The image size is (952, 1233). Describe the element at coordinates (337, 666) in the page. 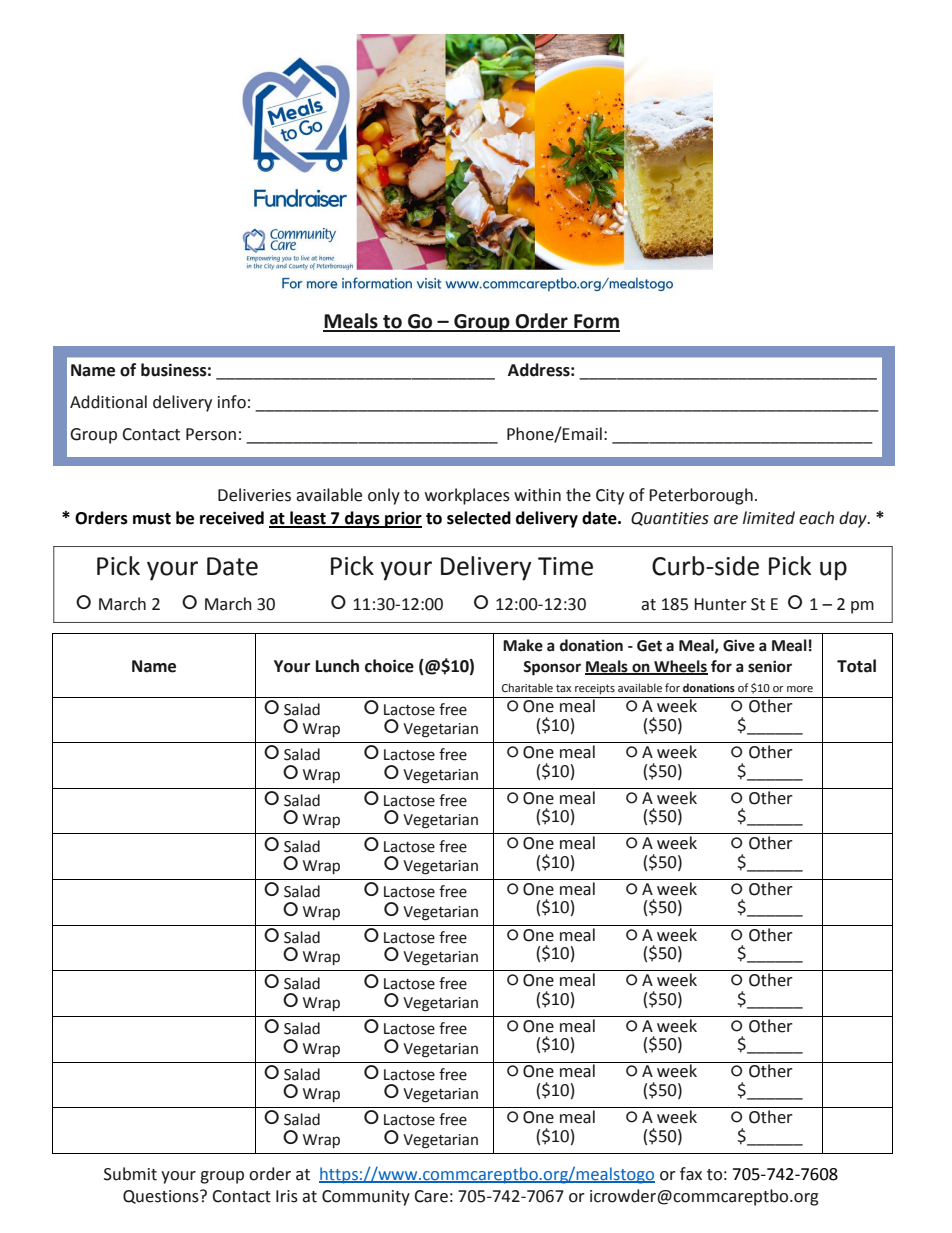

I see `Lunch` at that location.
